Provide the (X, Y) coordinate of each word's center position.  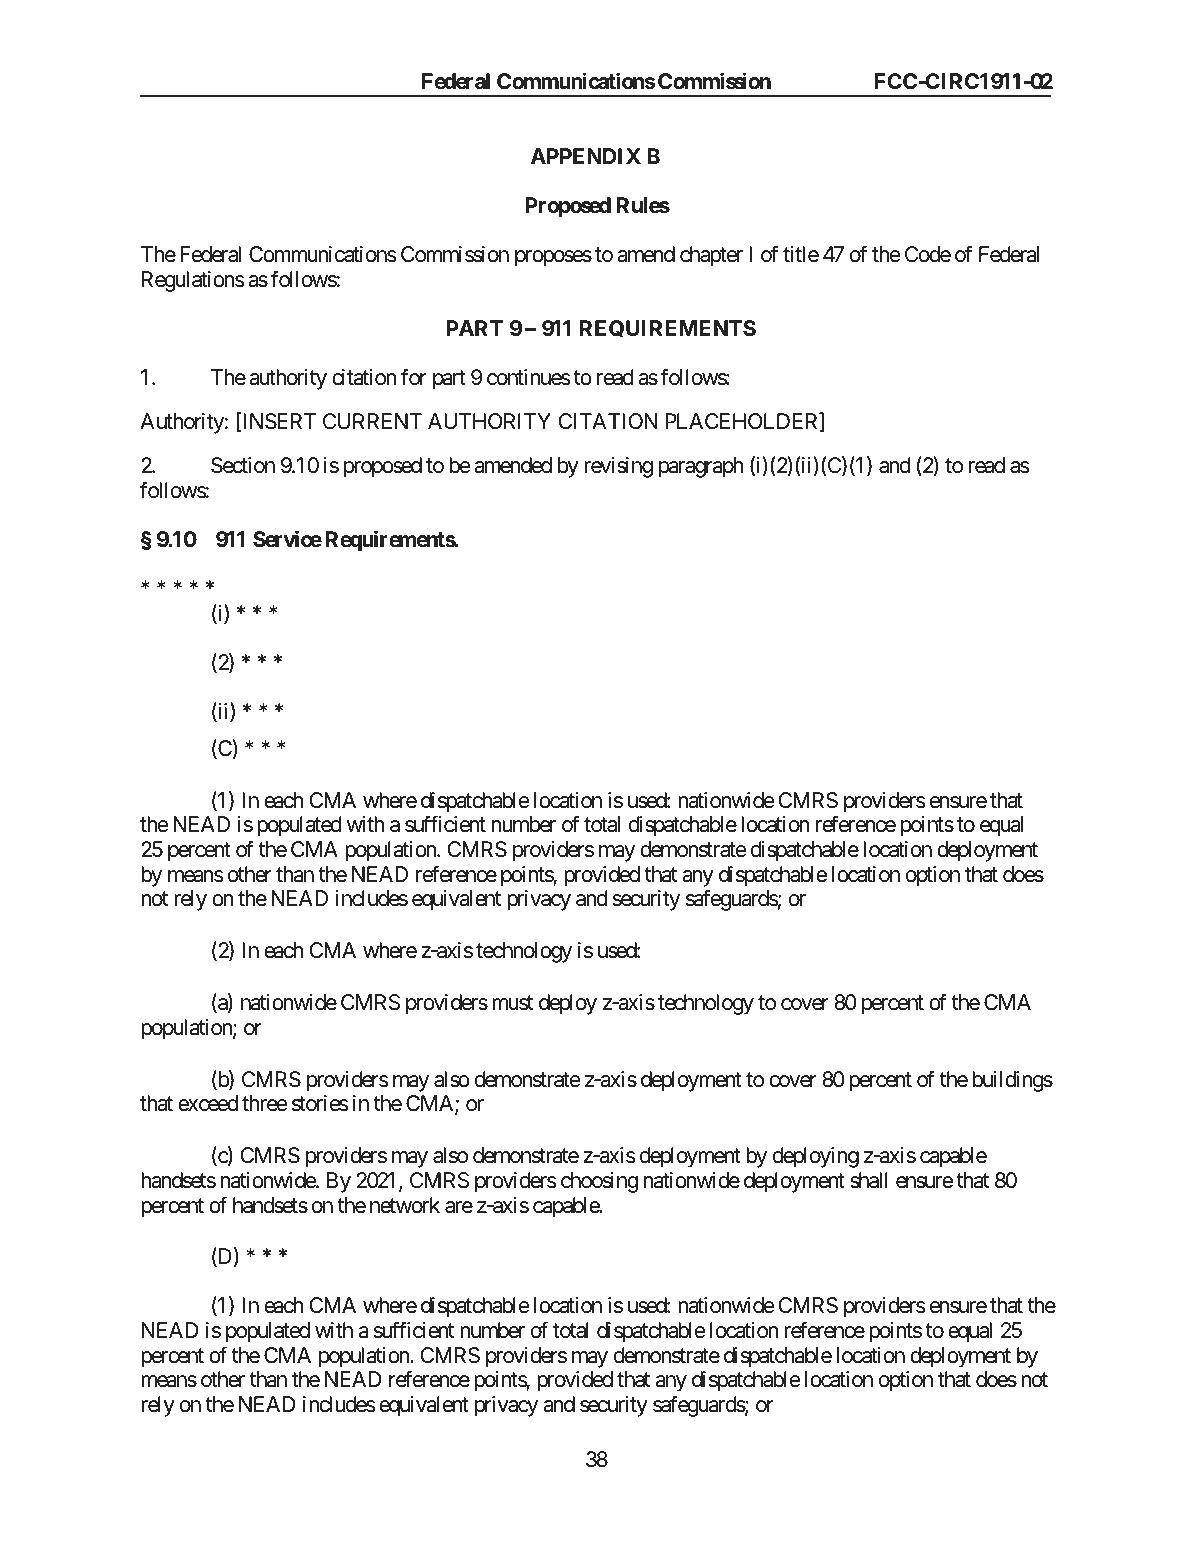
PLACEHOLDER (743, 422)
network (405, 1205)
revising (618, 467)
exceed (208, 1103)
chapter (711, 256)
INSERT (278, 422)
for (414, 377)
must (512, 1003)
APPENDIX (586, 156)
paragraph (701, 467)
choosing (599, 1182)
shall (869, 1180)
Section (243, 465)
